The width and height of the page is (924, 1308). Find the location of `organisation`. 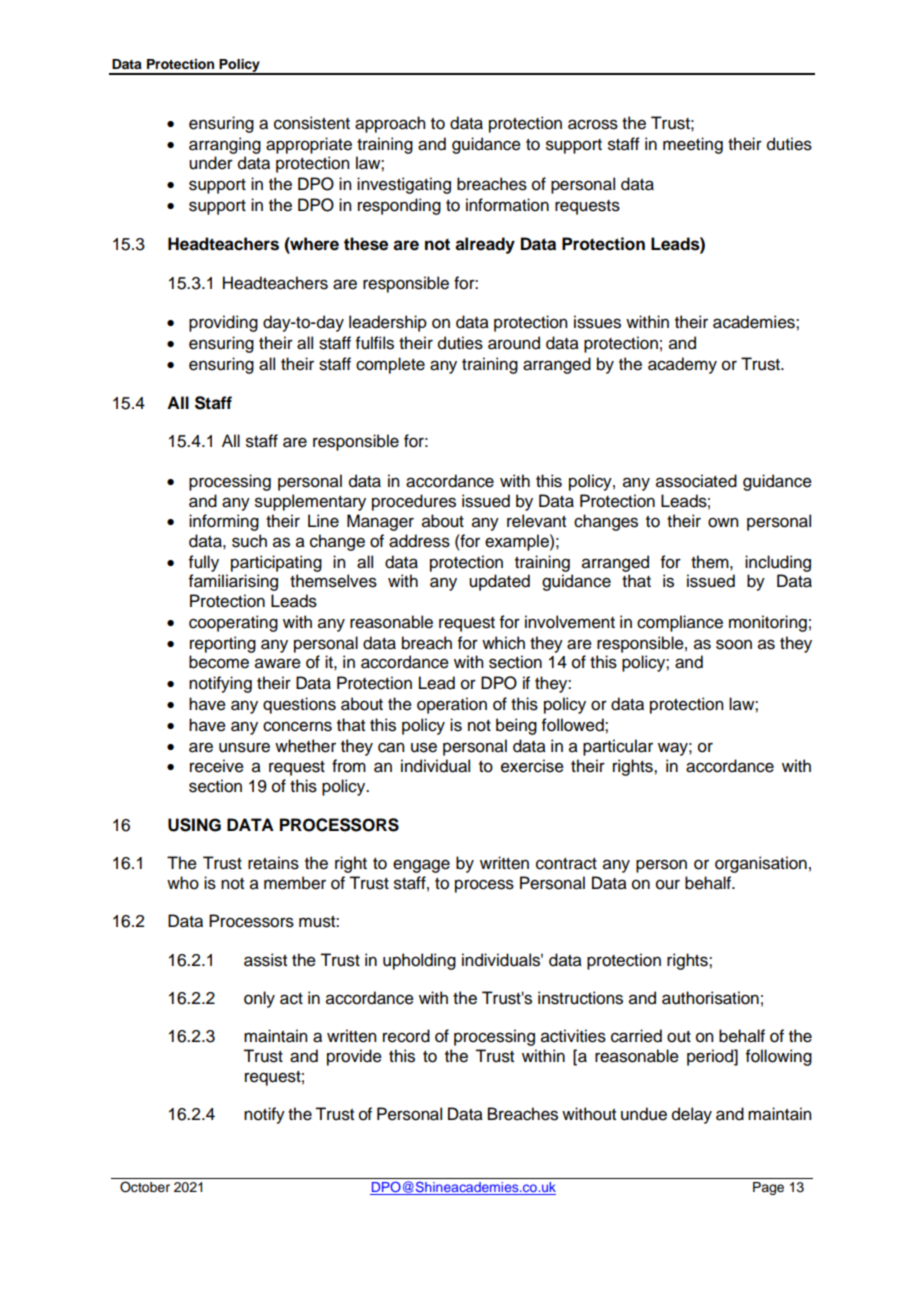

organisation is located at coordinates (761, 864).
